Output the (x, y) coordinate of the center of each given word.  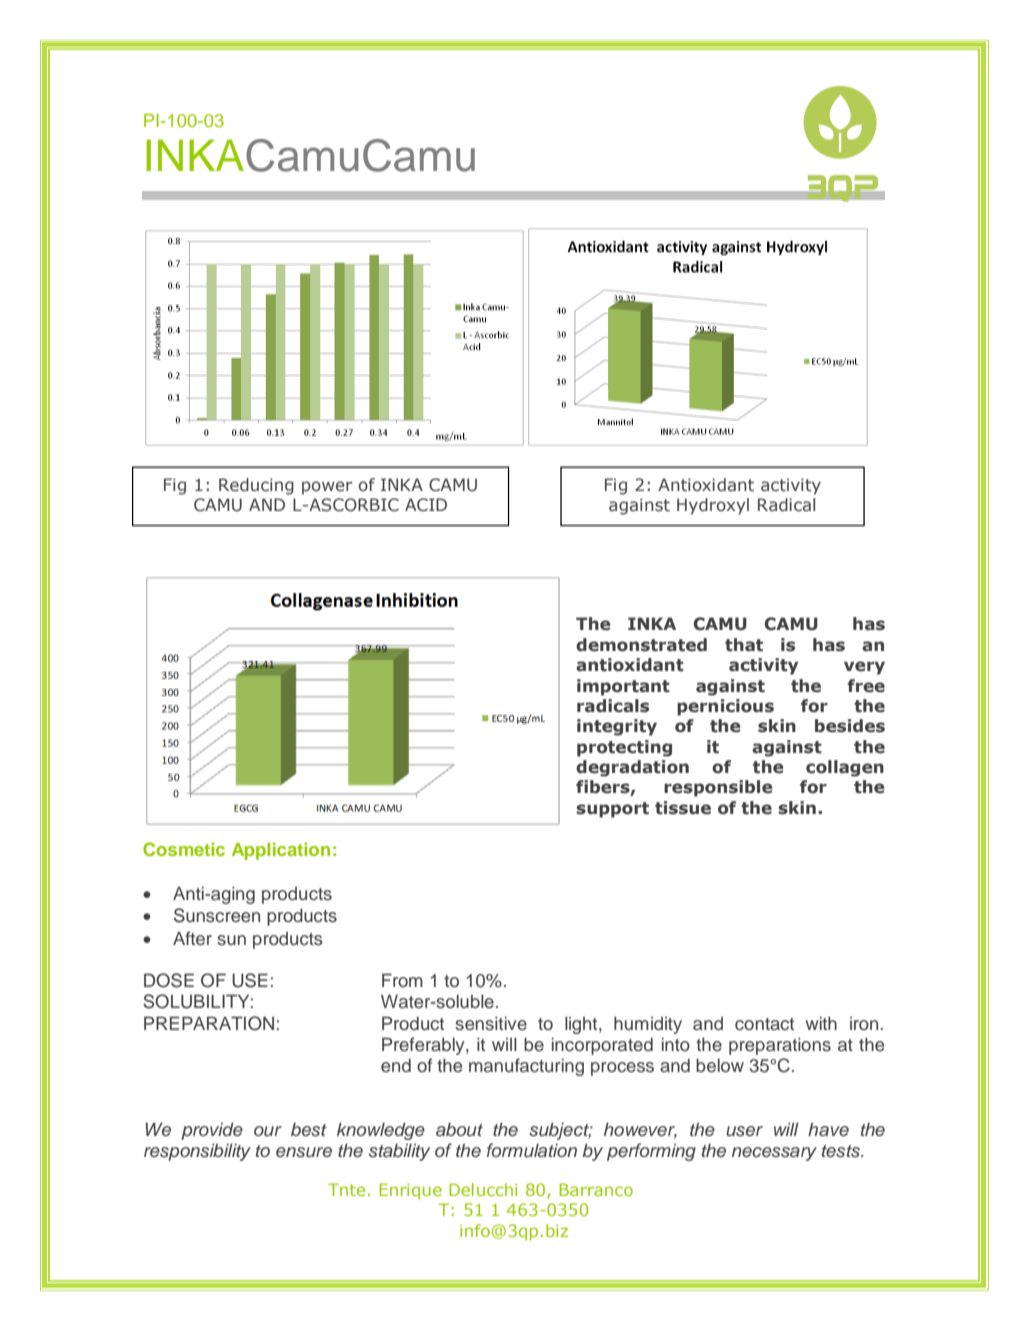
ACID (426, 505)
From (402, 980)
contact (764, 1024)
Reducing (256, 486)
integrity (617, 727)
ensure (304, 1152)
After (192, 938)
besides (850, 726)
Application (281, 851)
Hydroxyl (713, 506)
